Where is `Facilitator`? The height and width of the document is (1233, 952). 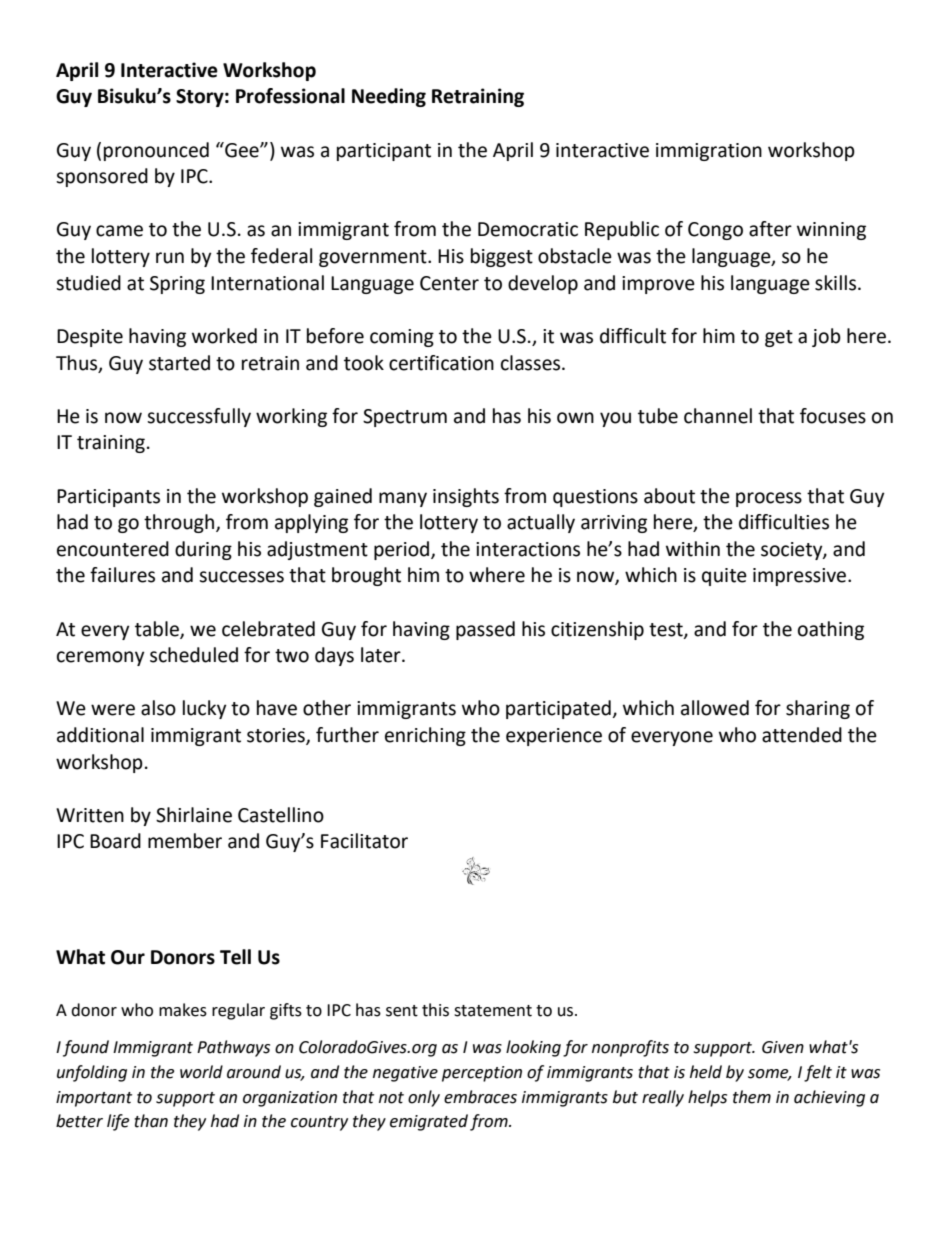 Facilitator is located at coordinates (364, 841).
